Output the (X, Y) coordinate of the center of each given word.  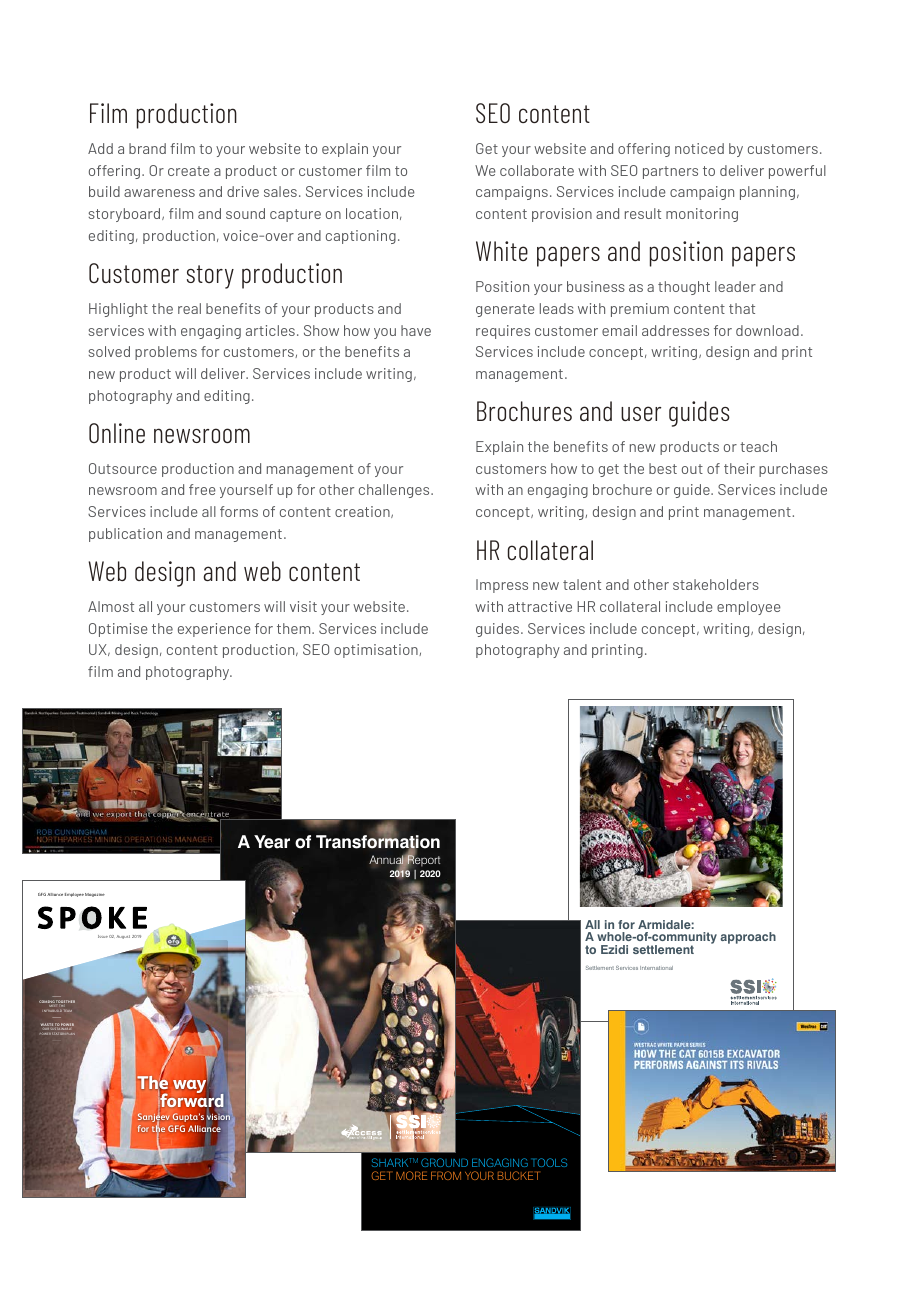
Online (117, 433)
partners (670, 172)
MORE (411, 1175)
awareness (159, 193)
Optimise (118, 630)
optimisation (377, 651)
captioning (361, 237)
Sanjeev (153, 1119)
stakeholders (716, 584)
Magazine (95, 895)
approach (748, 938)
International (656, 968)
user (641, 413)
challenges (395, 491)
